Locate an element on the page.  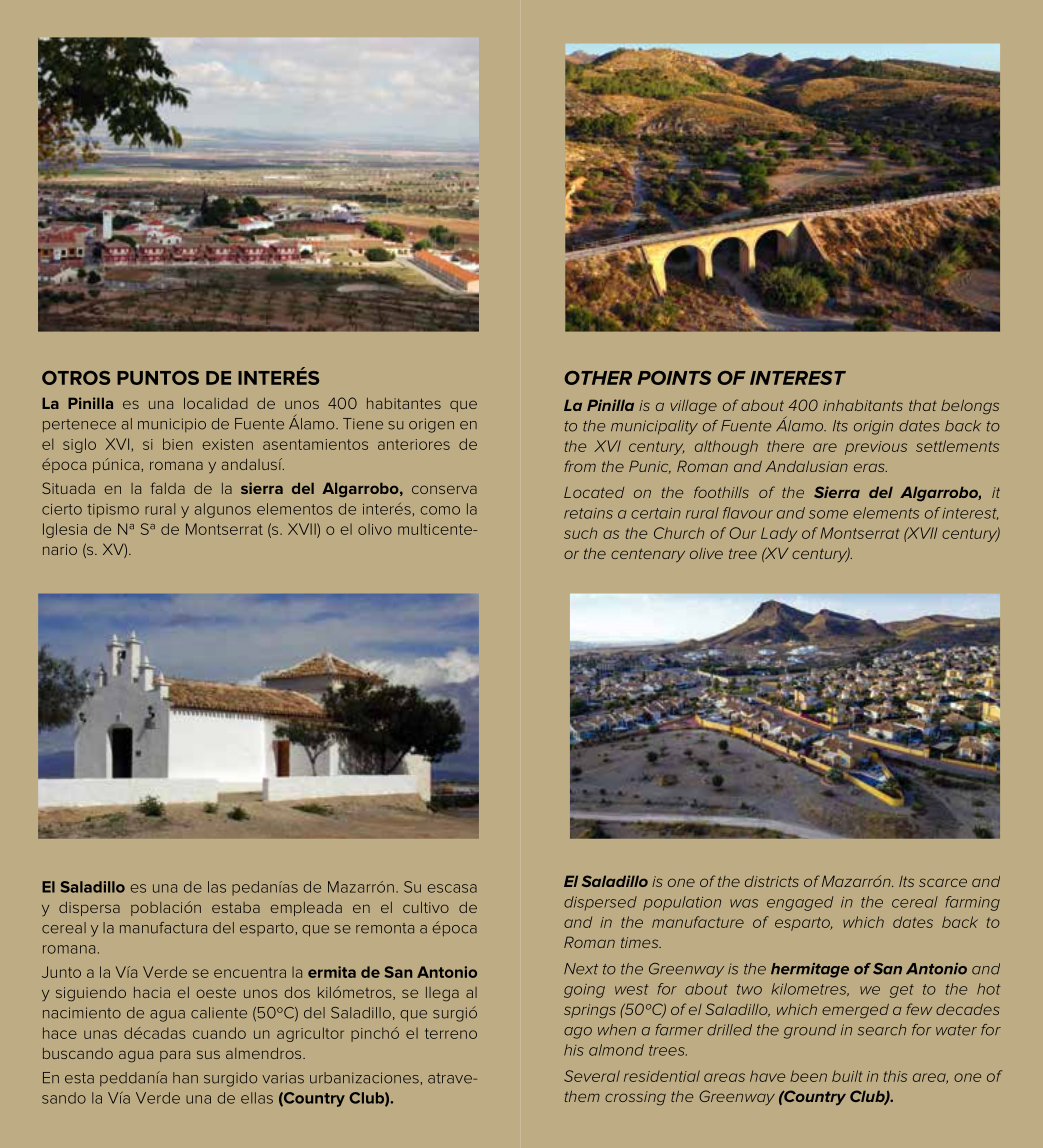
OTHER is located at coordinates (598, 378).
